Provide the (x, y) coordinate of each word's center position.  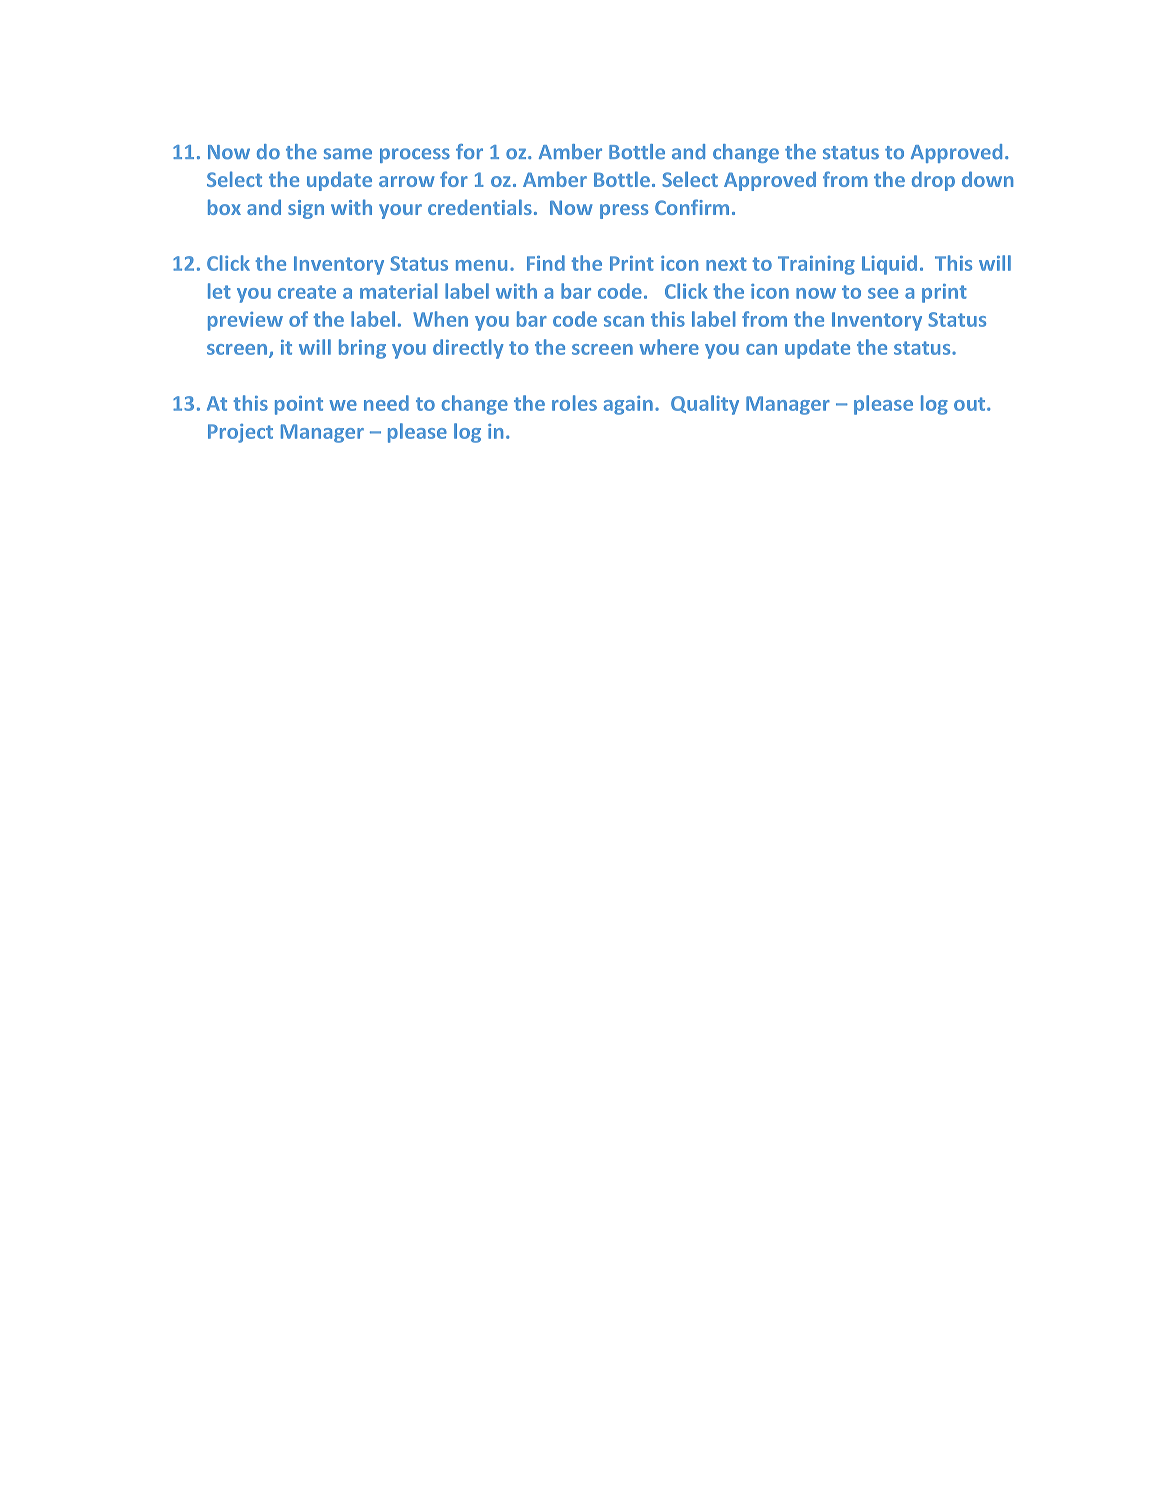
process (415, 155)
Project (240, 433)
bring (362, 349)
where (669, 347)
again (628, 405)
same (348, 154)
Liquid (889, 265)
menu (481, 265)
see (883, 293)
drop (933, 181)
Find (546, 263)
